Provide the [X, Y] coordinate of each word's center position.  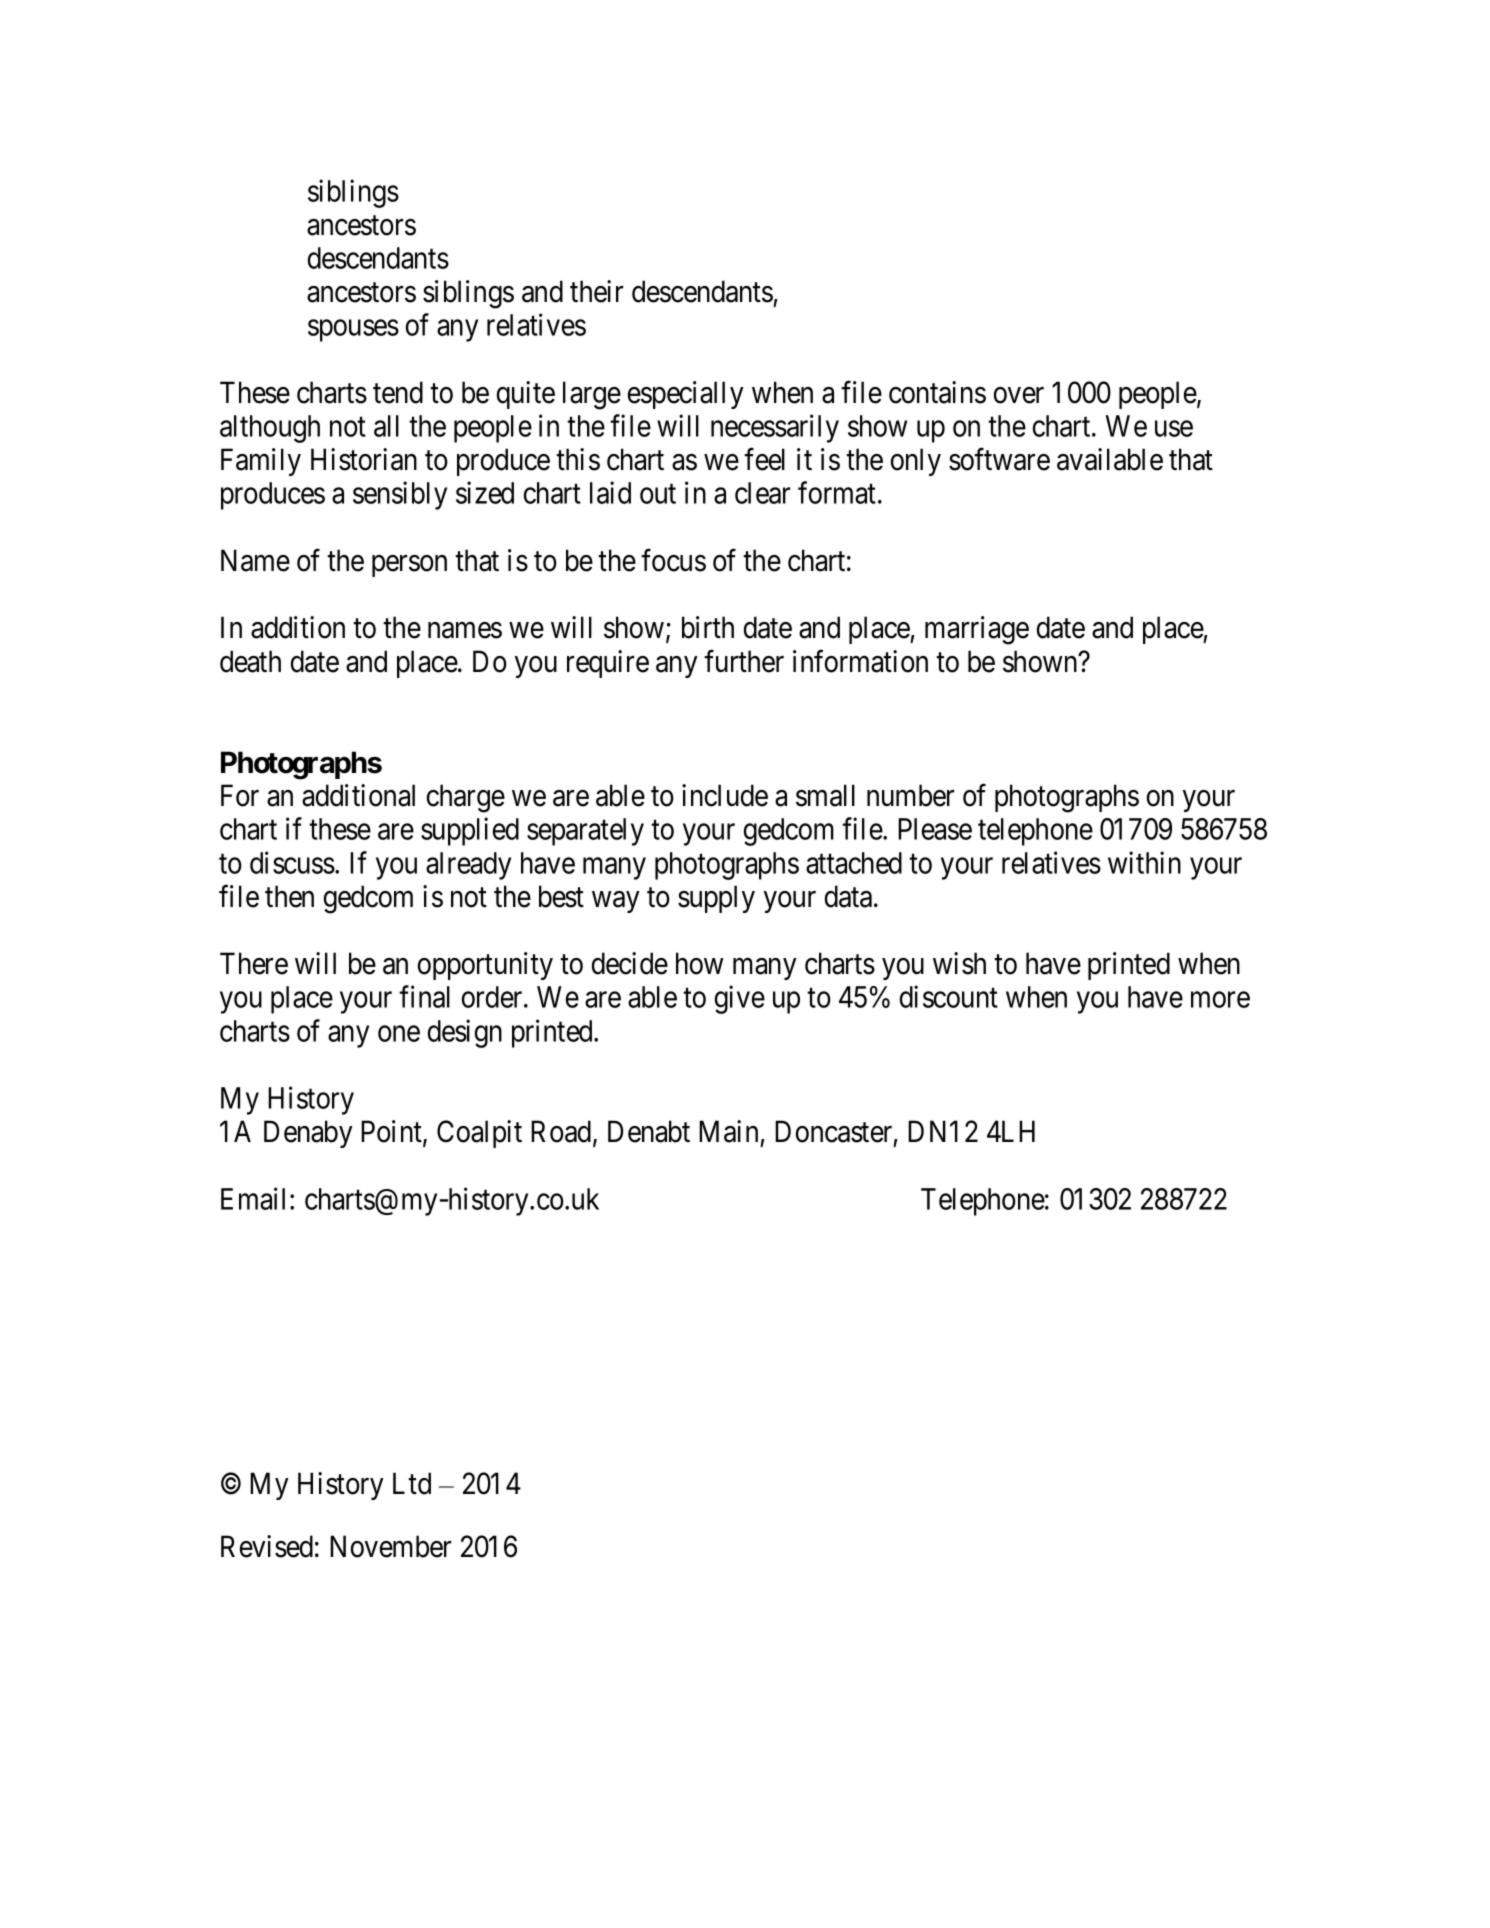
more [1220, 1000]
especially [686, 395]
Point [392, 1132]
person [409, 566]
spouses [353, 331]
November [390, 1546]
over [1019, 395]
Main [728, 1131]
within [1144, 862]
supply [716, 899]
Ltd [412, 1483]
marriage [977, 630]
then [289, 896]
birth [708, 627]
